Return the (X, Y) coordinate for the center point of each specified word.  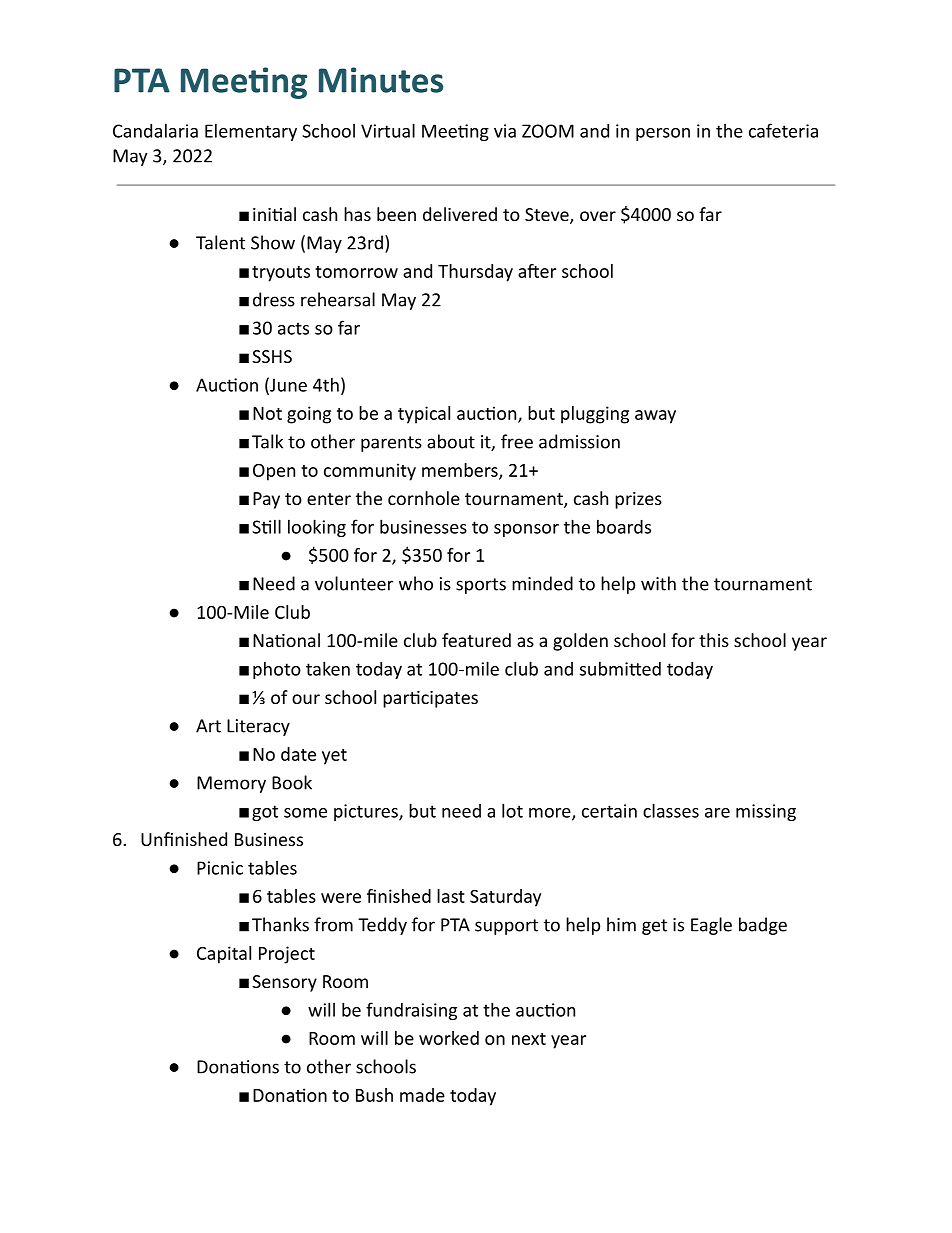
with (658, 583)
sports (481, 586)
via (505, 131)
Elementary (251, 132)
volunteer (354, 583)
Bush (374, 1095)
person (663, 134)
